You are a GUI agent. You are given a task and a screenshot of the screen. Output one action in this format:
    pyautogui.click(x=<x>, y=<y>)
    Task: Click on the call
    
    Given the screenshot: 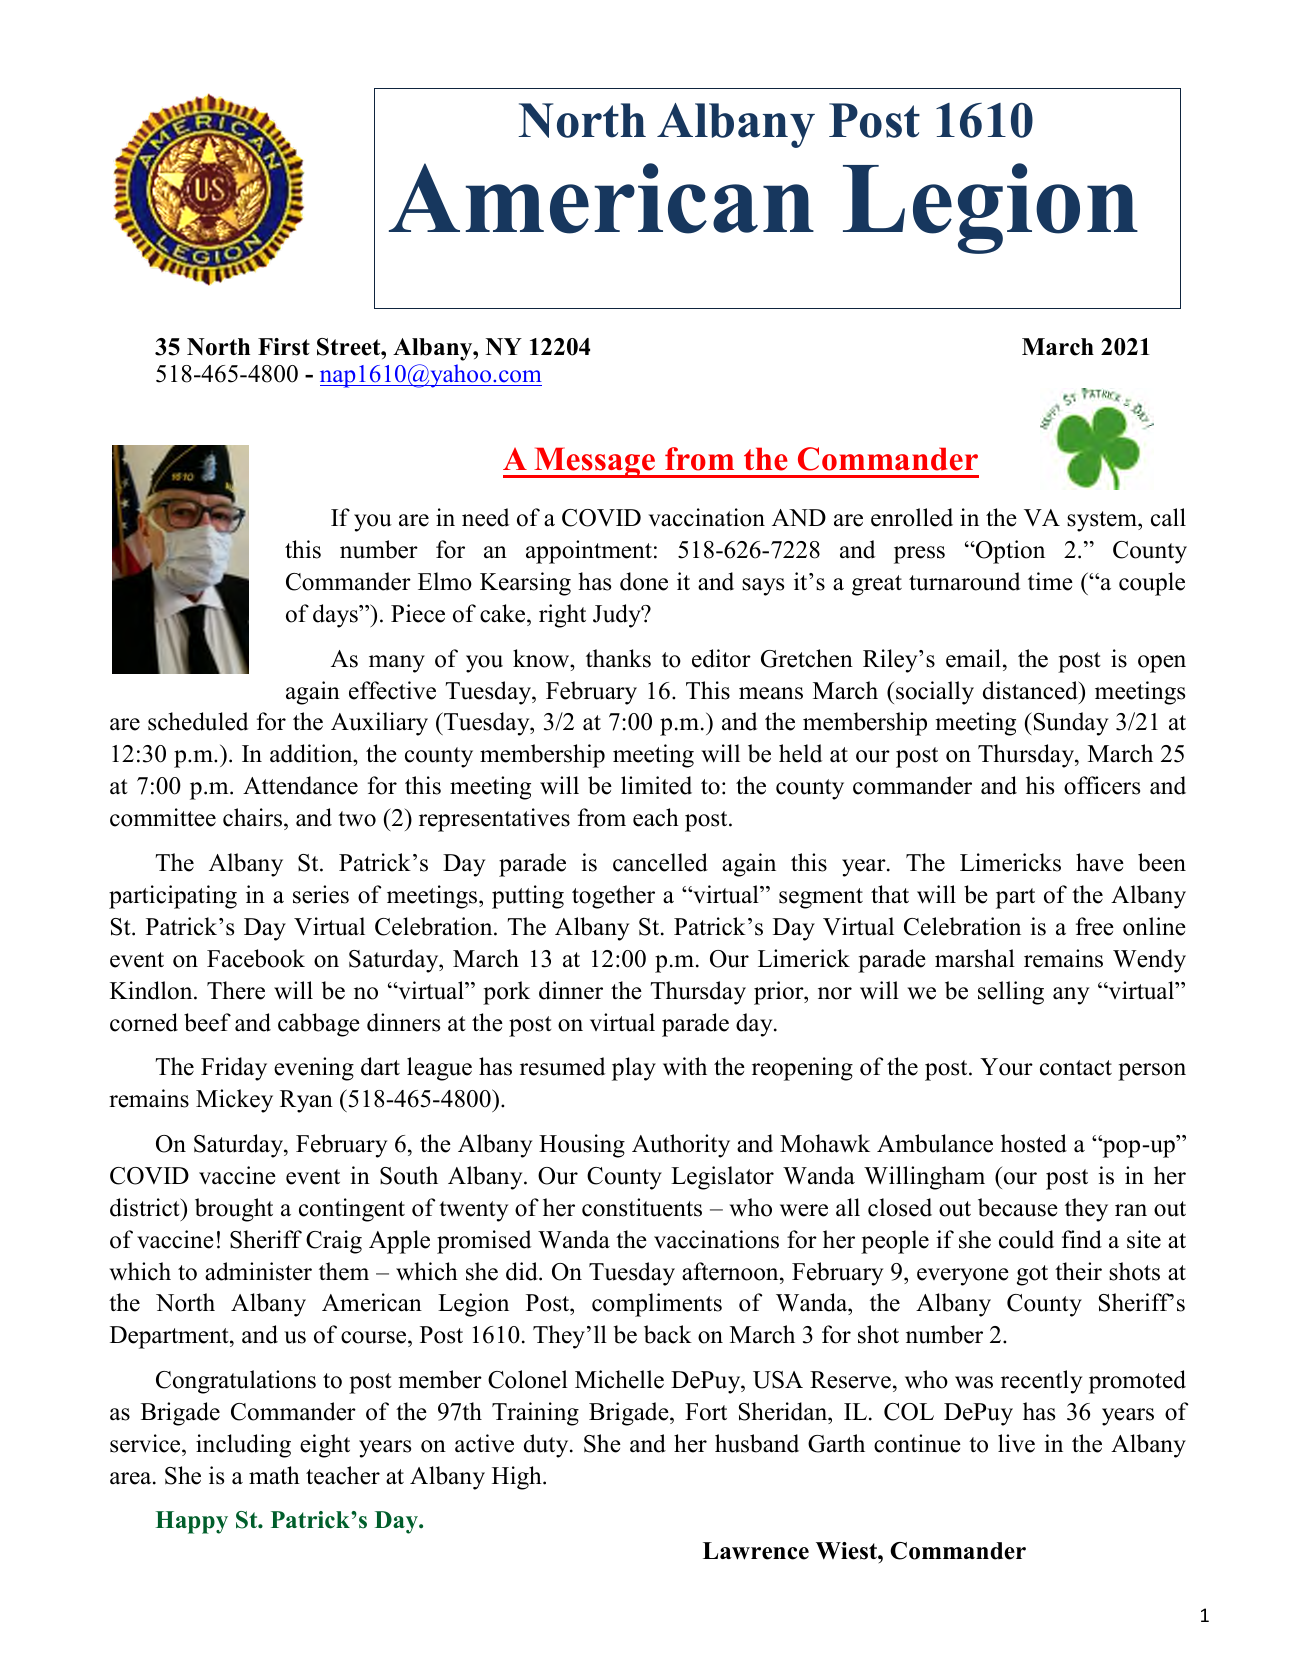 What is the action you would take?
    pyautogui.click(x=1168, y=517)
